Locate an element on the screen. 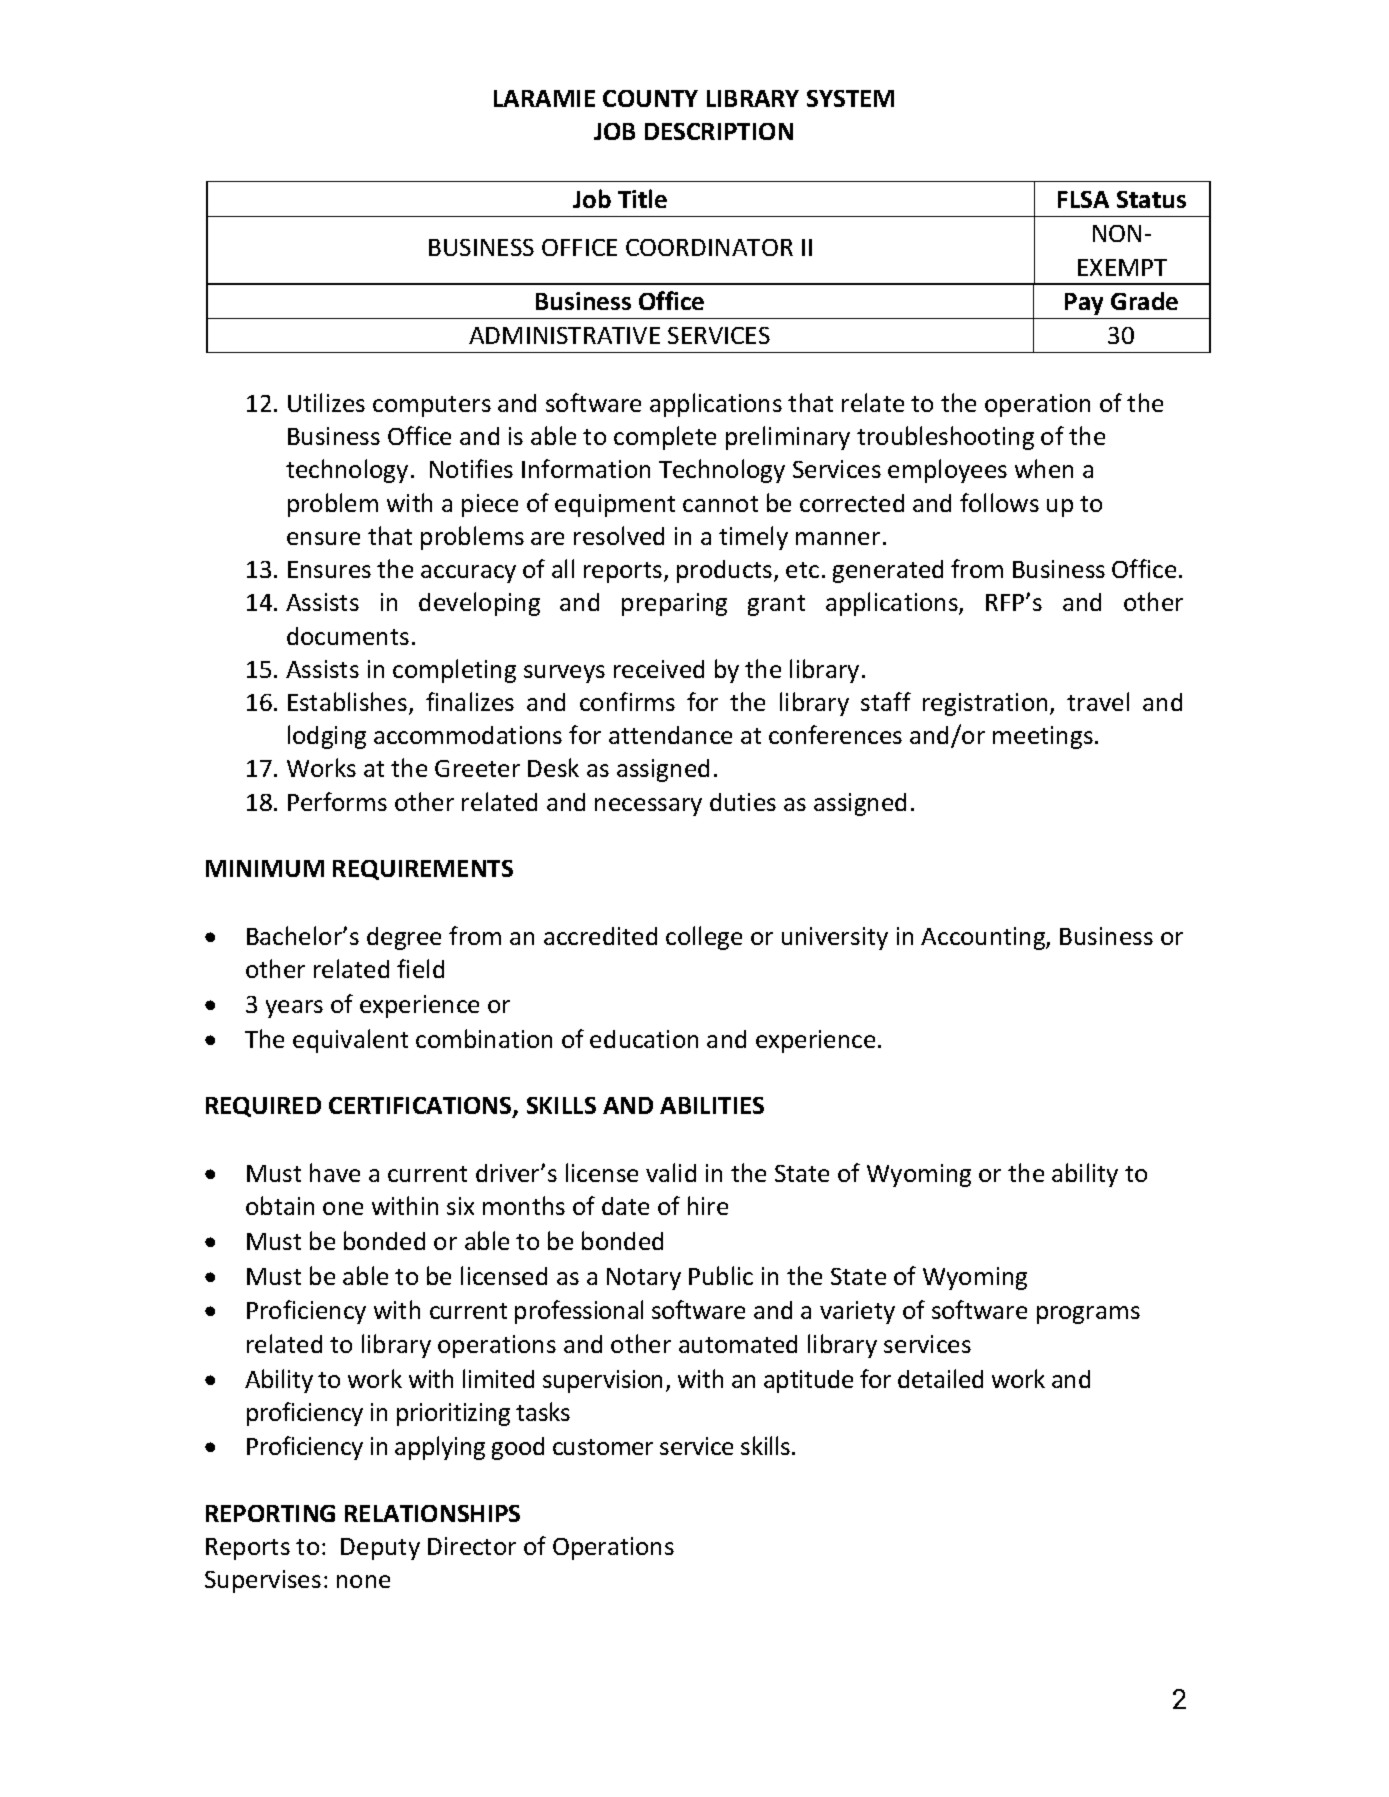 Image resolution: width=1389 pixels, height=1797 pixels. ABILITIES is located at coordinates (712, 1105).
